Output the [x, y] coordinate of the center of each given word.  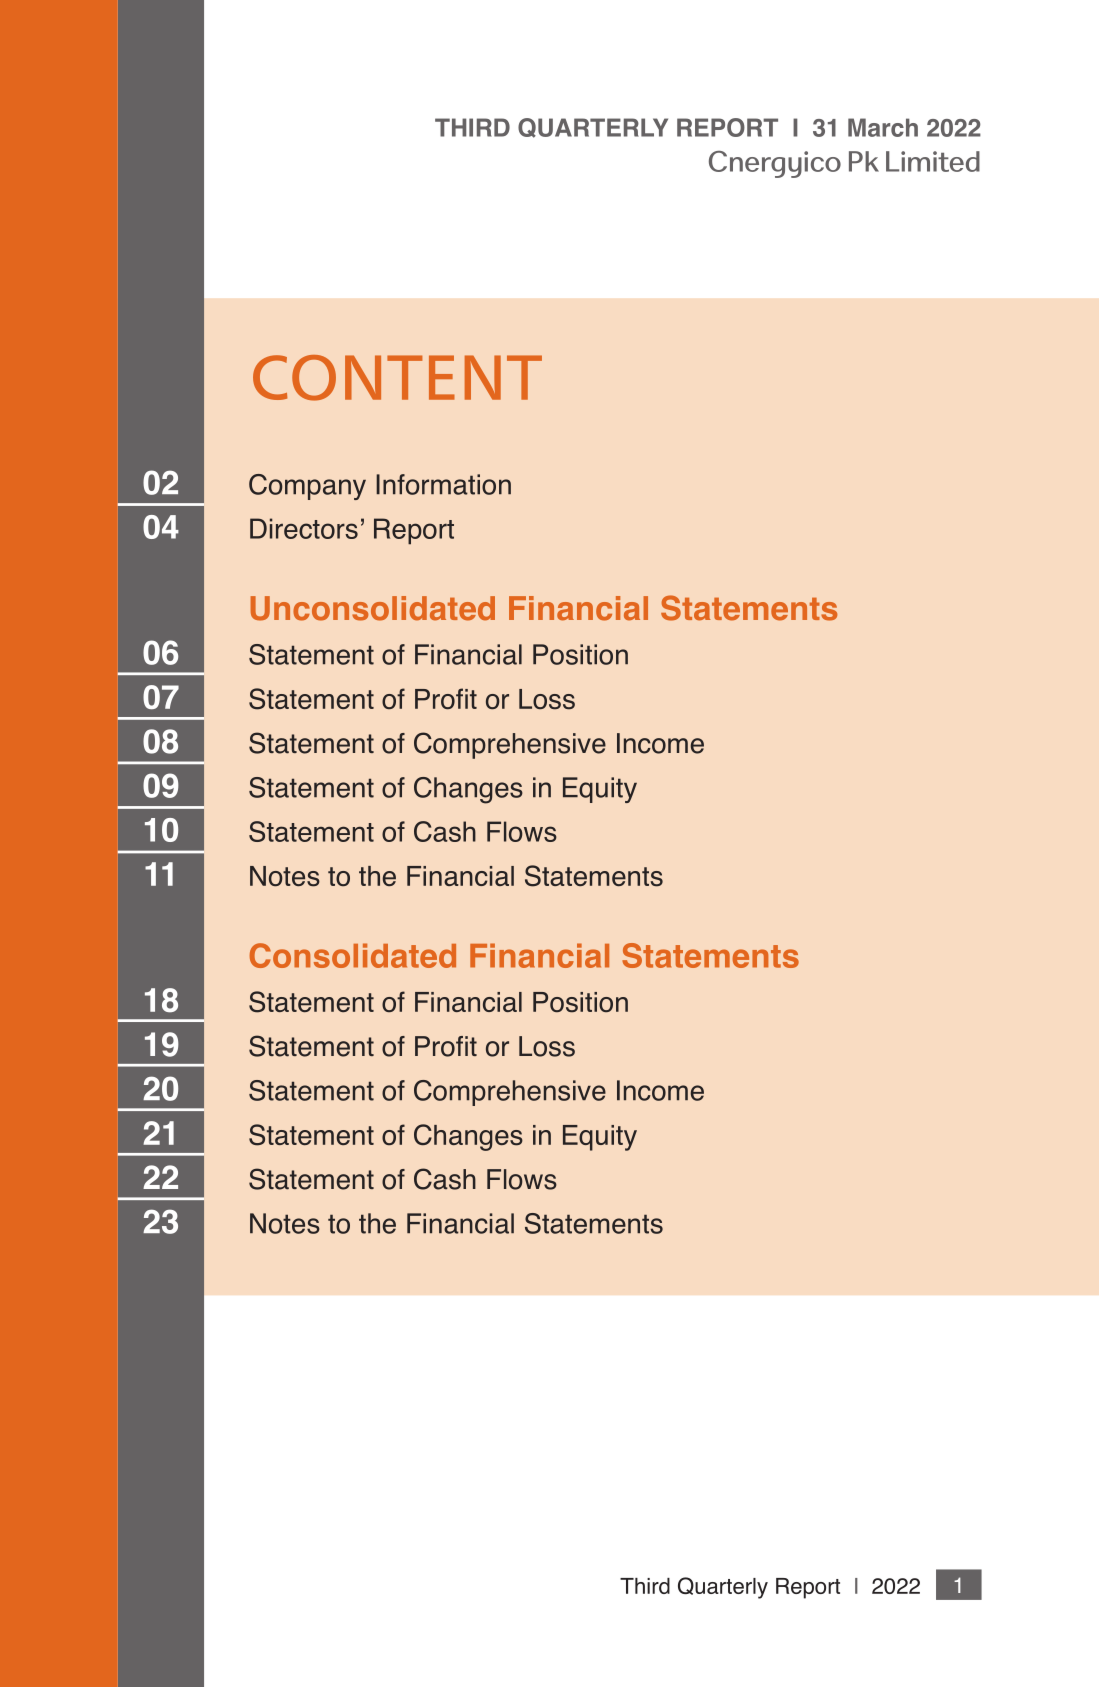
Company [307, 487]
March [883, 127]
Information [443, 484]
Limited [933, 161]
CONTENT [397, 378]
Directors [304, 528]
